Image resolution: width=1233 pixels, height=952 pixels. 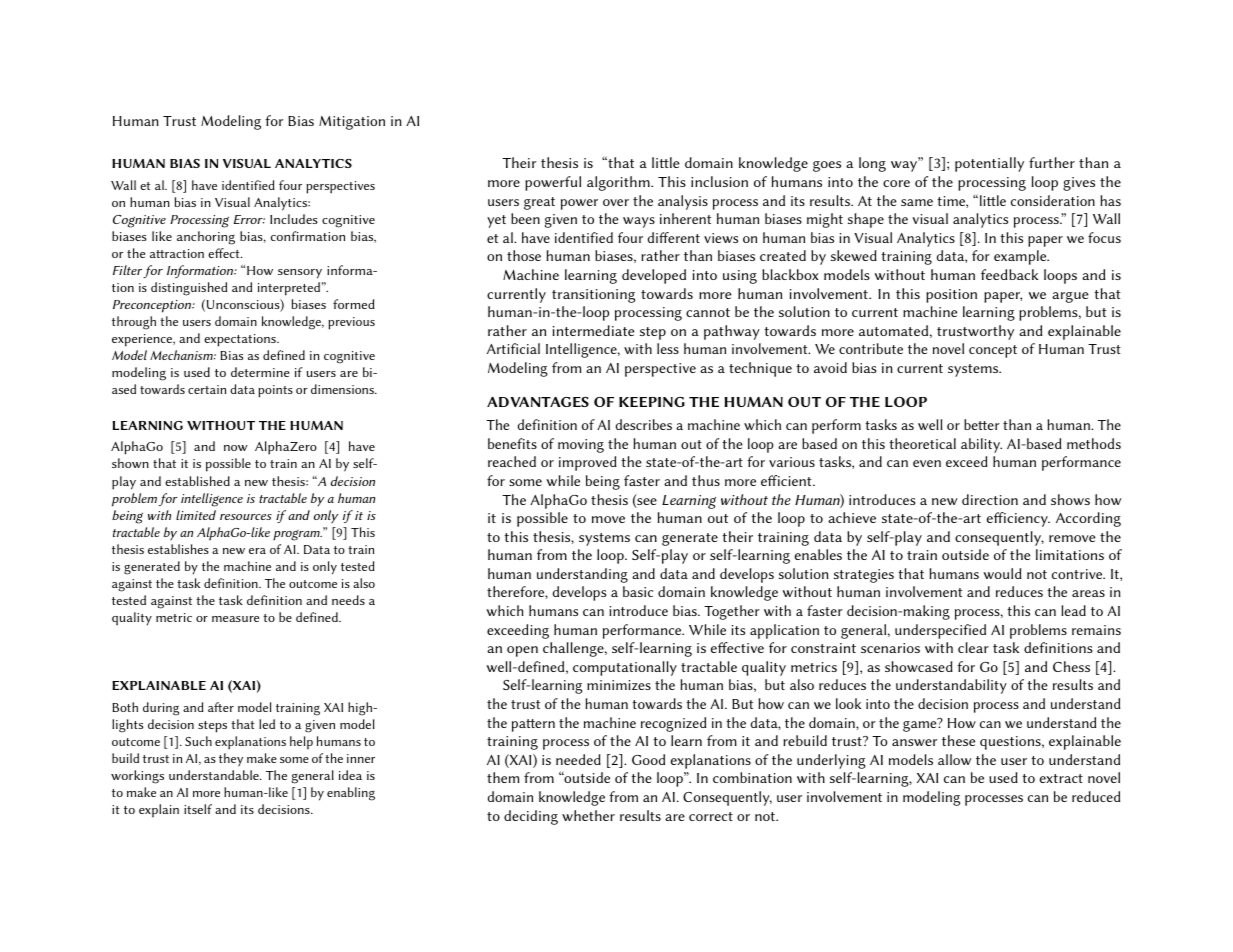 I want to click on measure, so click(x=235, y=619).
